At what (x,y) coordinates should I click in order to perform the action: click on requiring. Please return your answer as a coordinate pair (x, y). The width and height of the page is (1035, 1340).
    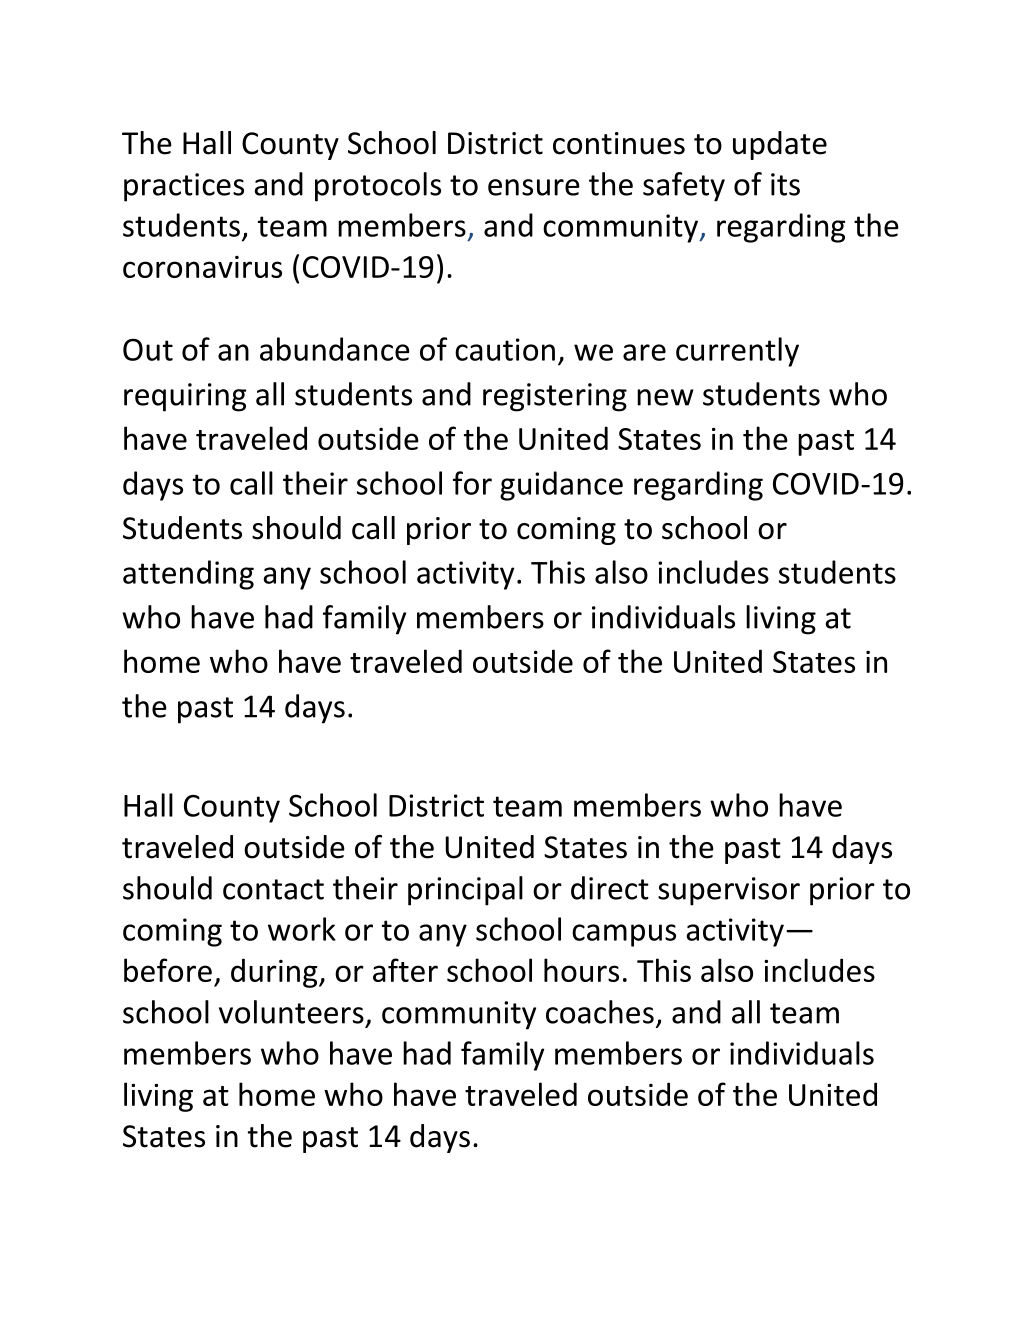
    Looking at the image, I should click on (185, 397).
